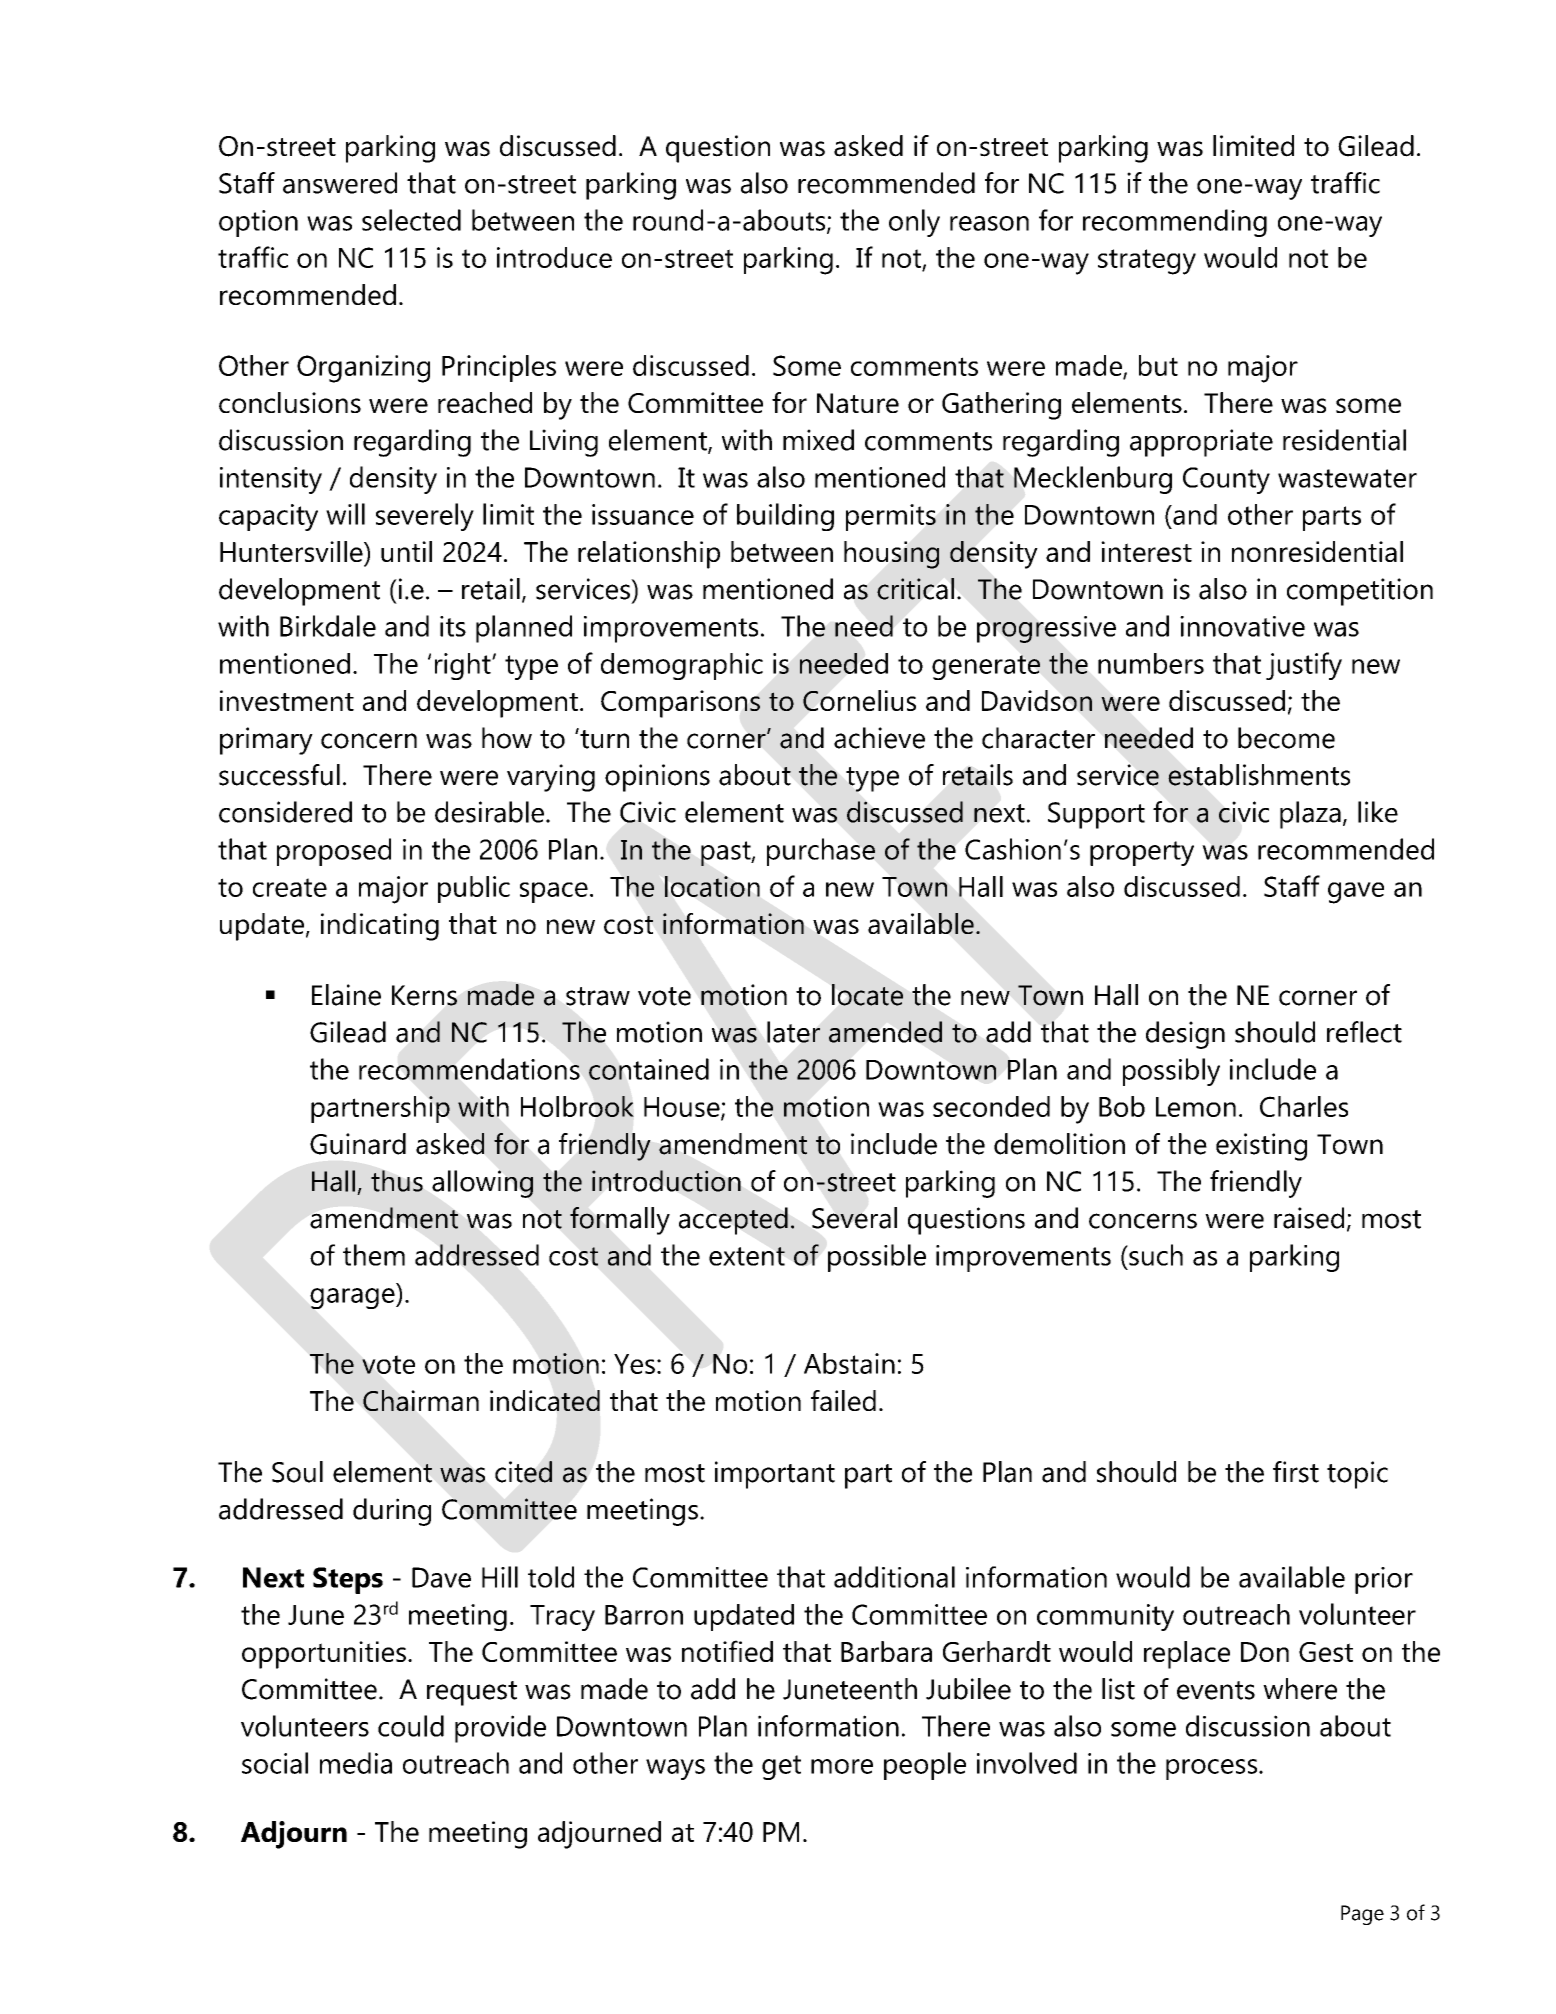  I want to click on recommending, so click(1175, 223).
